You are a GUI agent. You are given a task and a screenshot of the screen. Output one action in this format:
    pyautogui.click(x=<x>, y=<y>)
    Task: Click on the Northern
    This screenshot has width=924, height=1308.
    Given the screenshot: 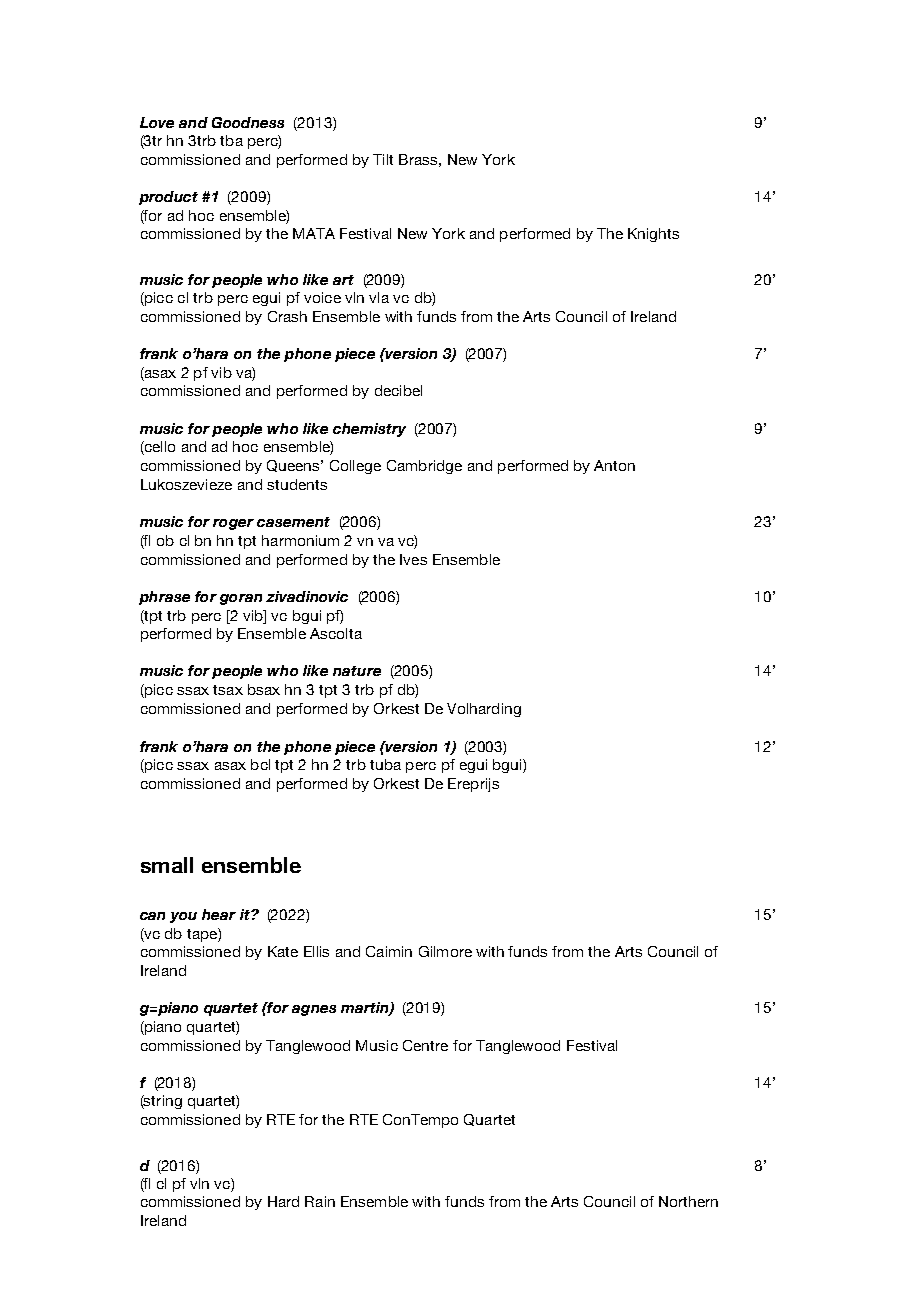 What is the action you would take?
    pyautogui.click(x=688, y=1201)
